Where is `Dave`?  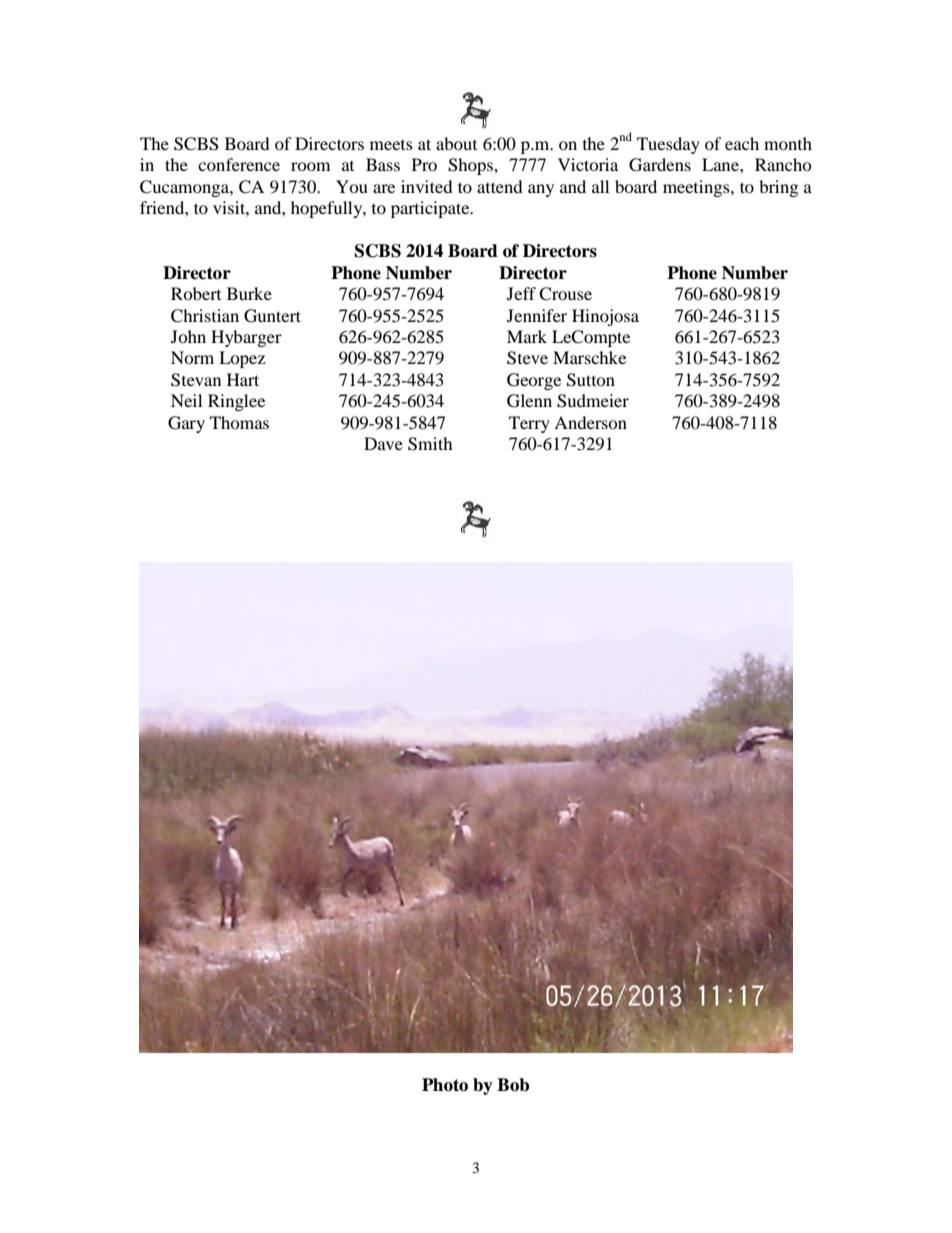
Dave is located at coordinates (383, 443).
